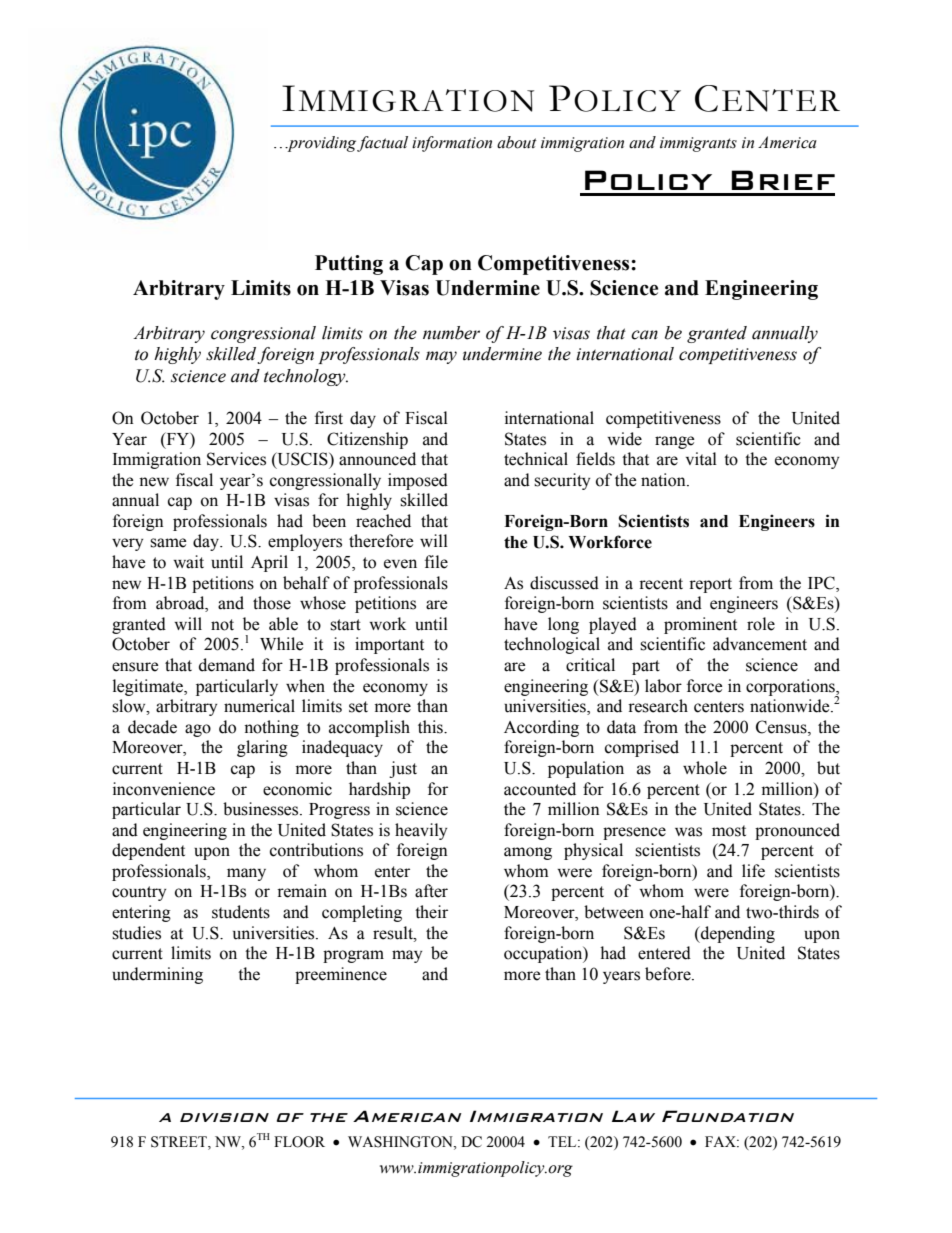  What do you see at coordinates (164, 789) in the document?
I see `inconvenience` at bounding box center [164, 789].
